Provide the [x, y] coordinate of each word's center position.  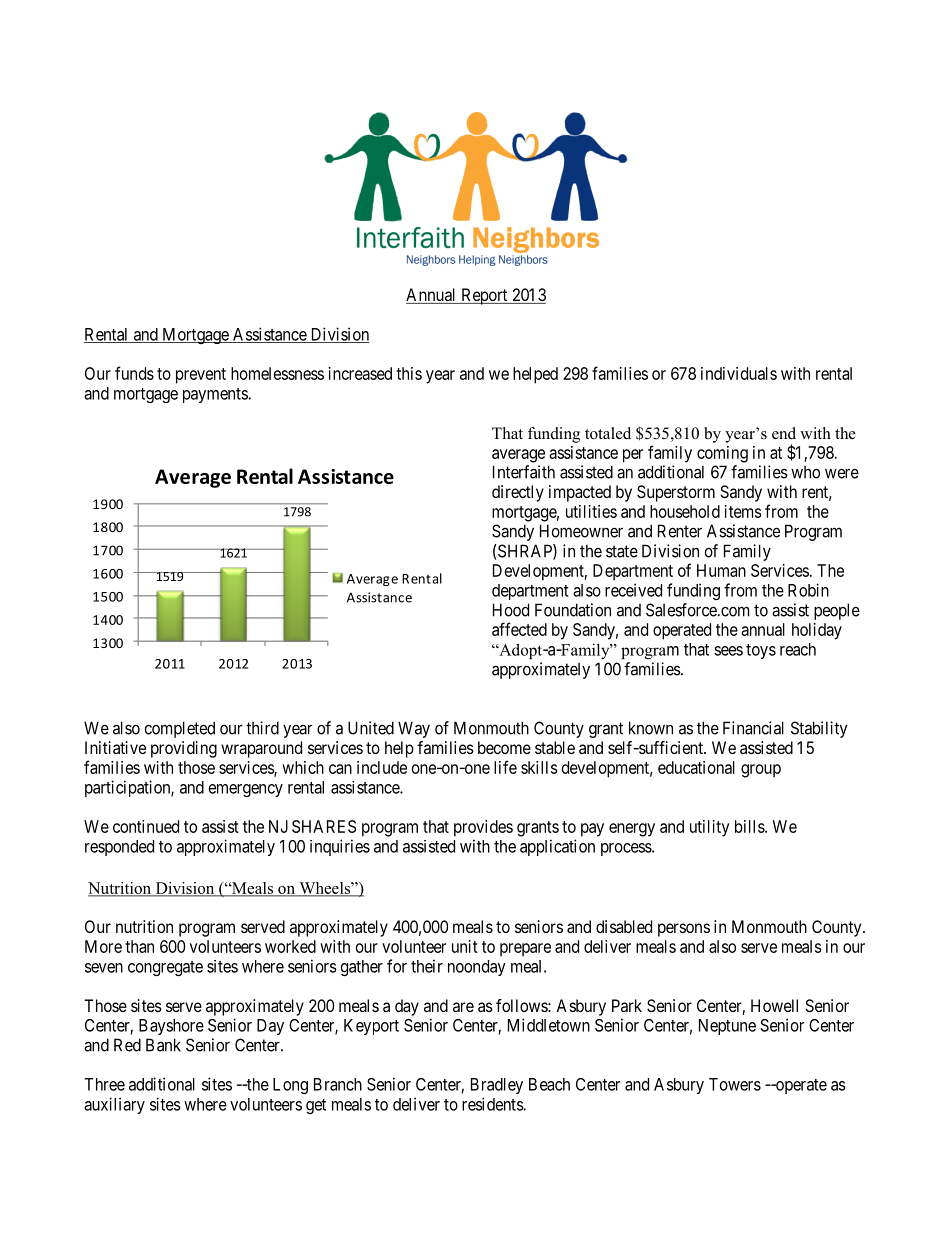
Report [484, 296]
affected [519, 629]
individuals [739, 373]
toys [761, 651]
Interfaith [524, 472]
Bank [163, 1045]
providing [184, 749]
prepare [525, 950]
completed [180, 729]
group [761, 771]
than [139, 946]
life [505, 767]
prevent [201, 376]
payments [216, 395]
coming [722, 454]
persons [684, 930]
